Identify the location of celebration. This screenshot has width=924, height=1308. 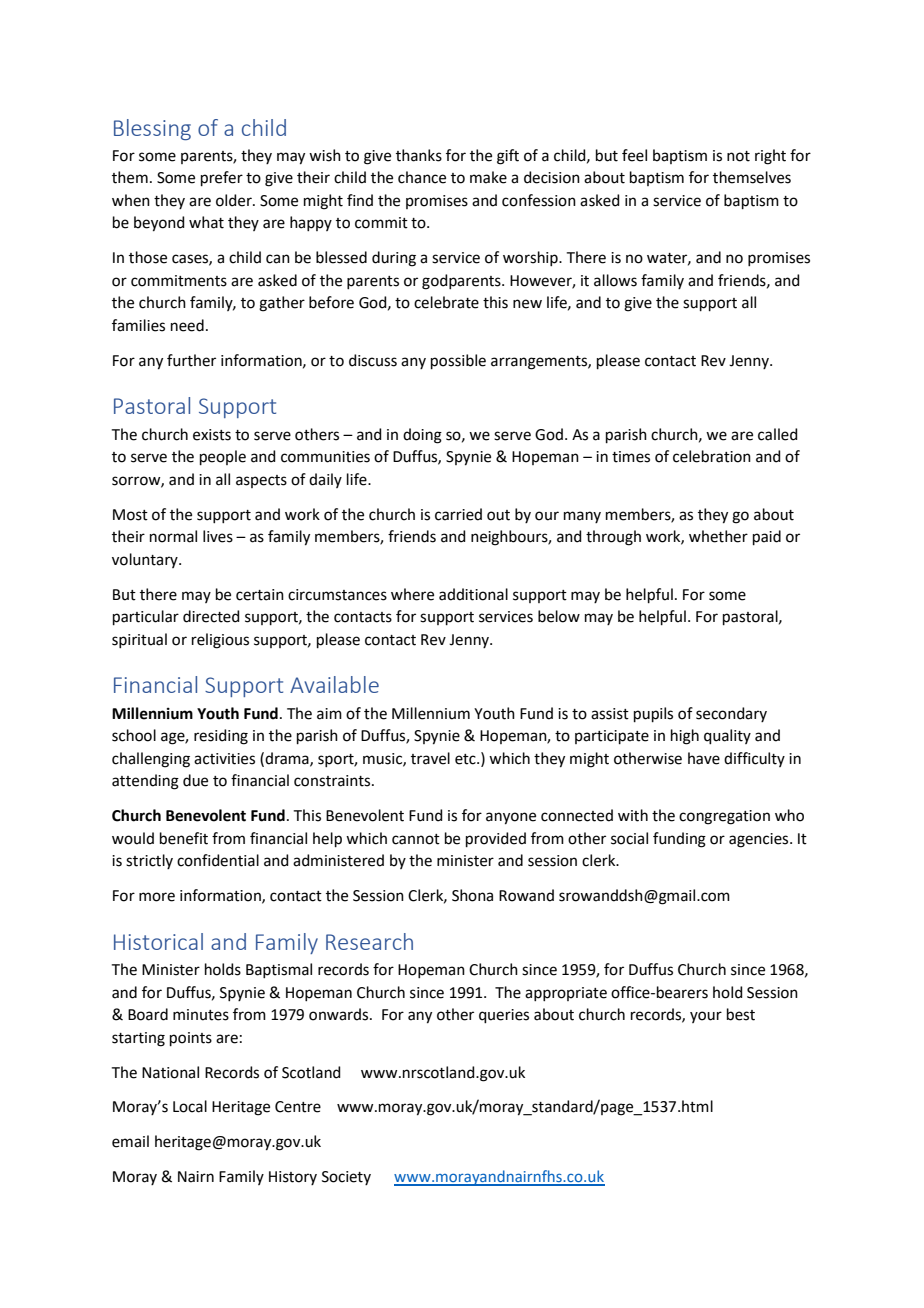
(712, 456).
